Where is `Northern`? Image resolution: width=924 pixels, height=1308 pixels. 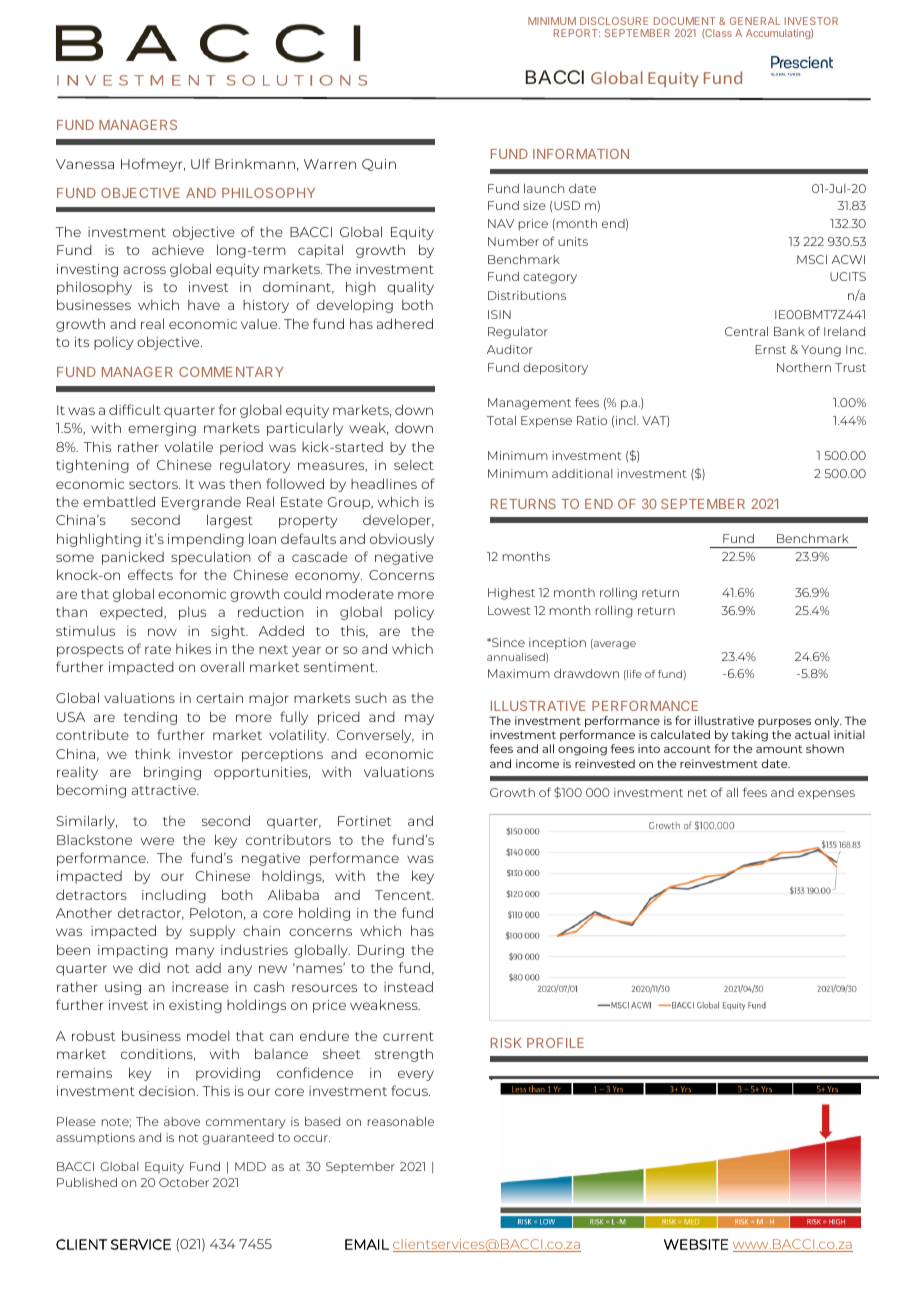 Northern is located at coordinates (804, 367).
